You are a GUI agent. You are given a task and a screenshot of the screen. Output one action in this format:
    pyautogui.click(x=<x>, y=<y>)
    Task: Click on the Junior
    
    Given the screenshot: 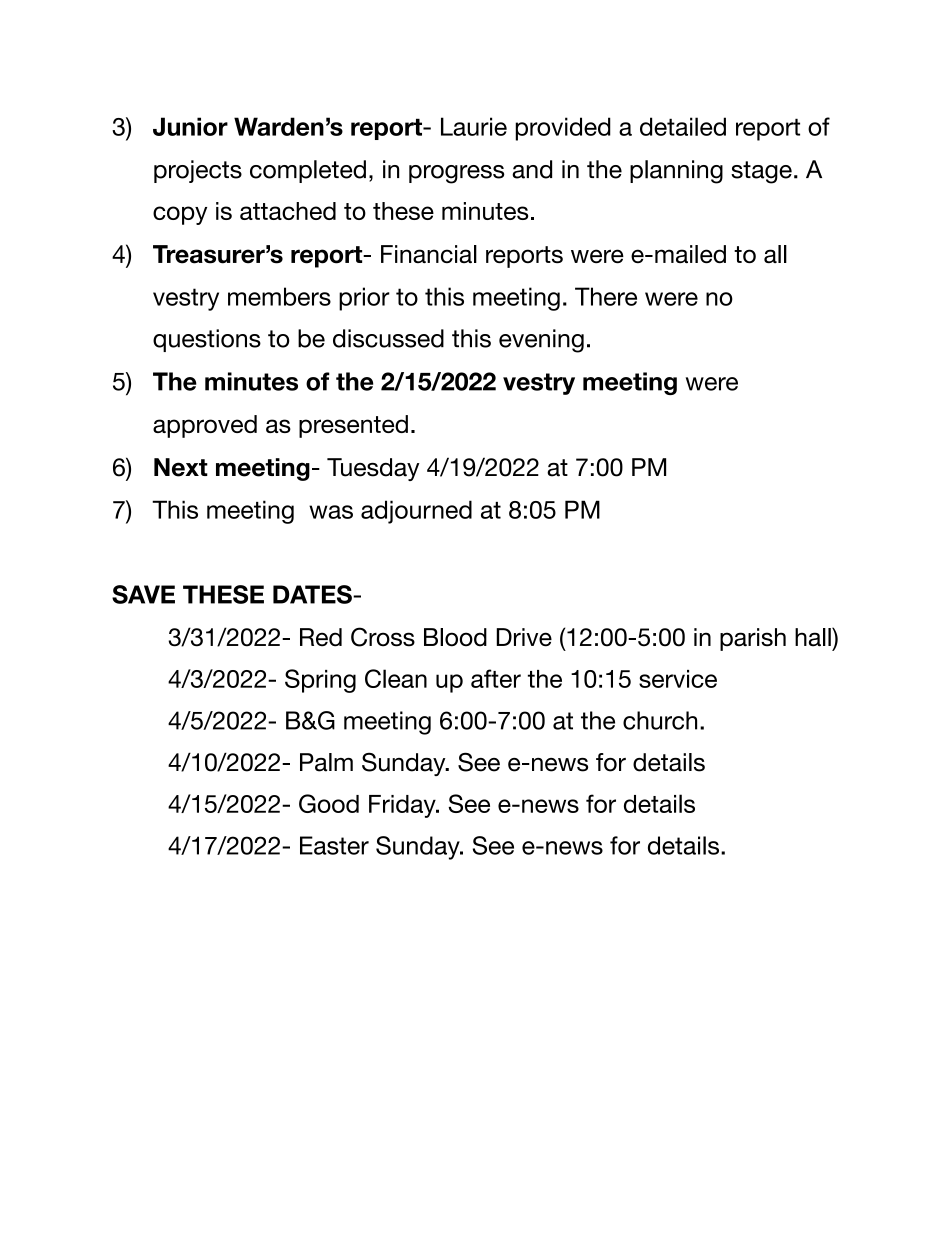 What is the action you would take?
    pyautogui.click(x=190, y=126)
